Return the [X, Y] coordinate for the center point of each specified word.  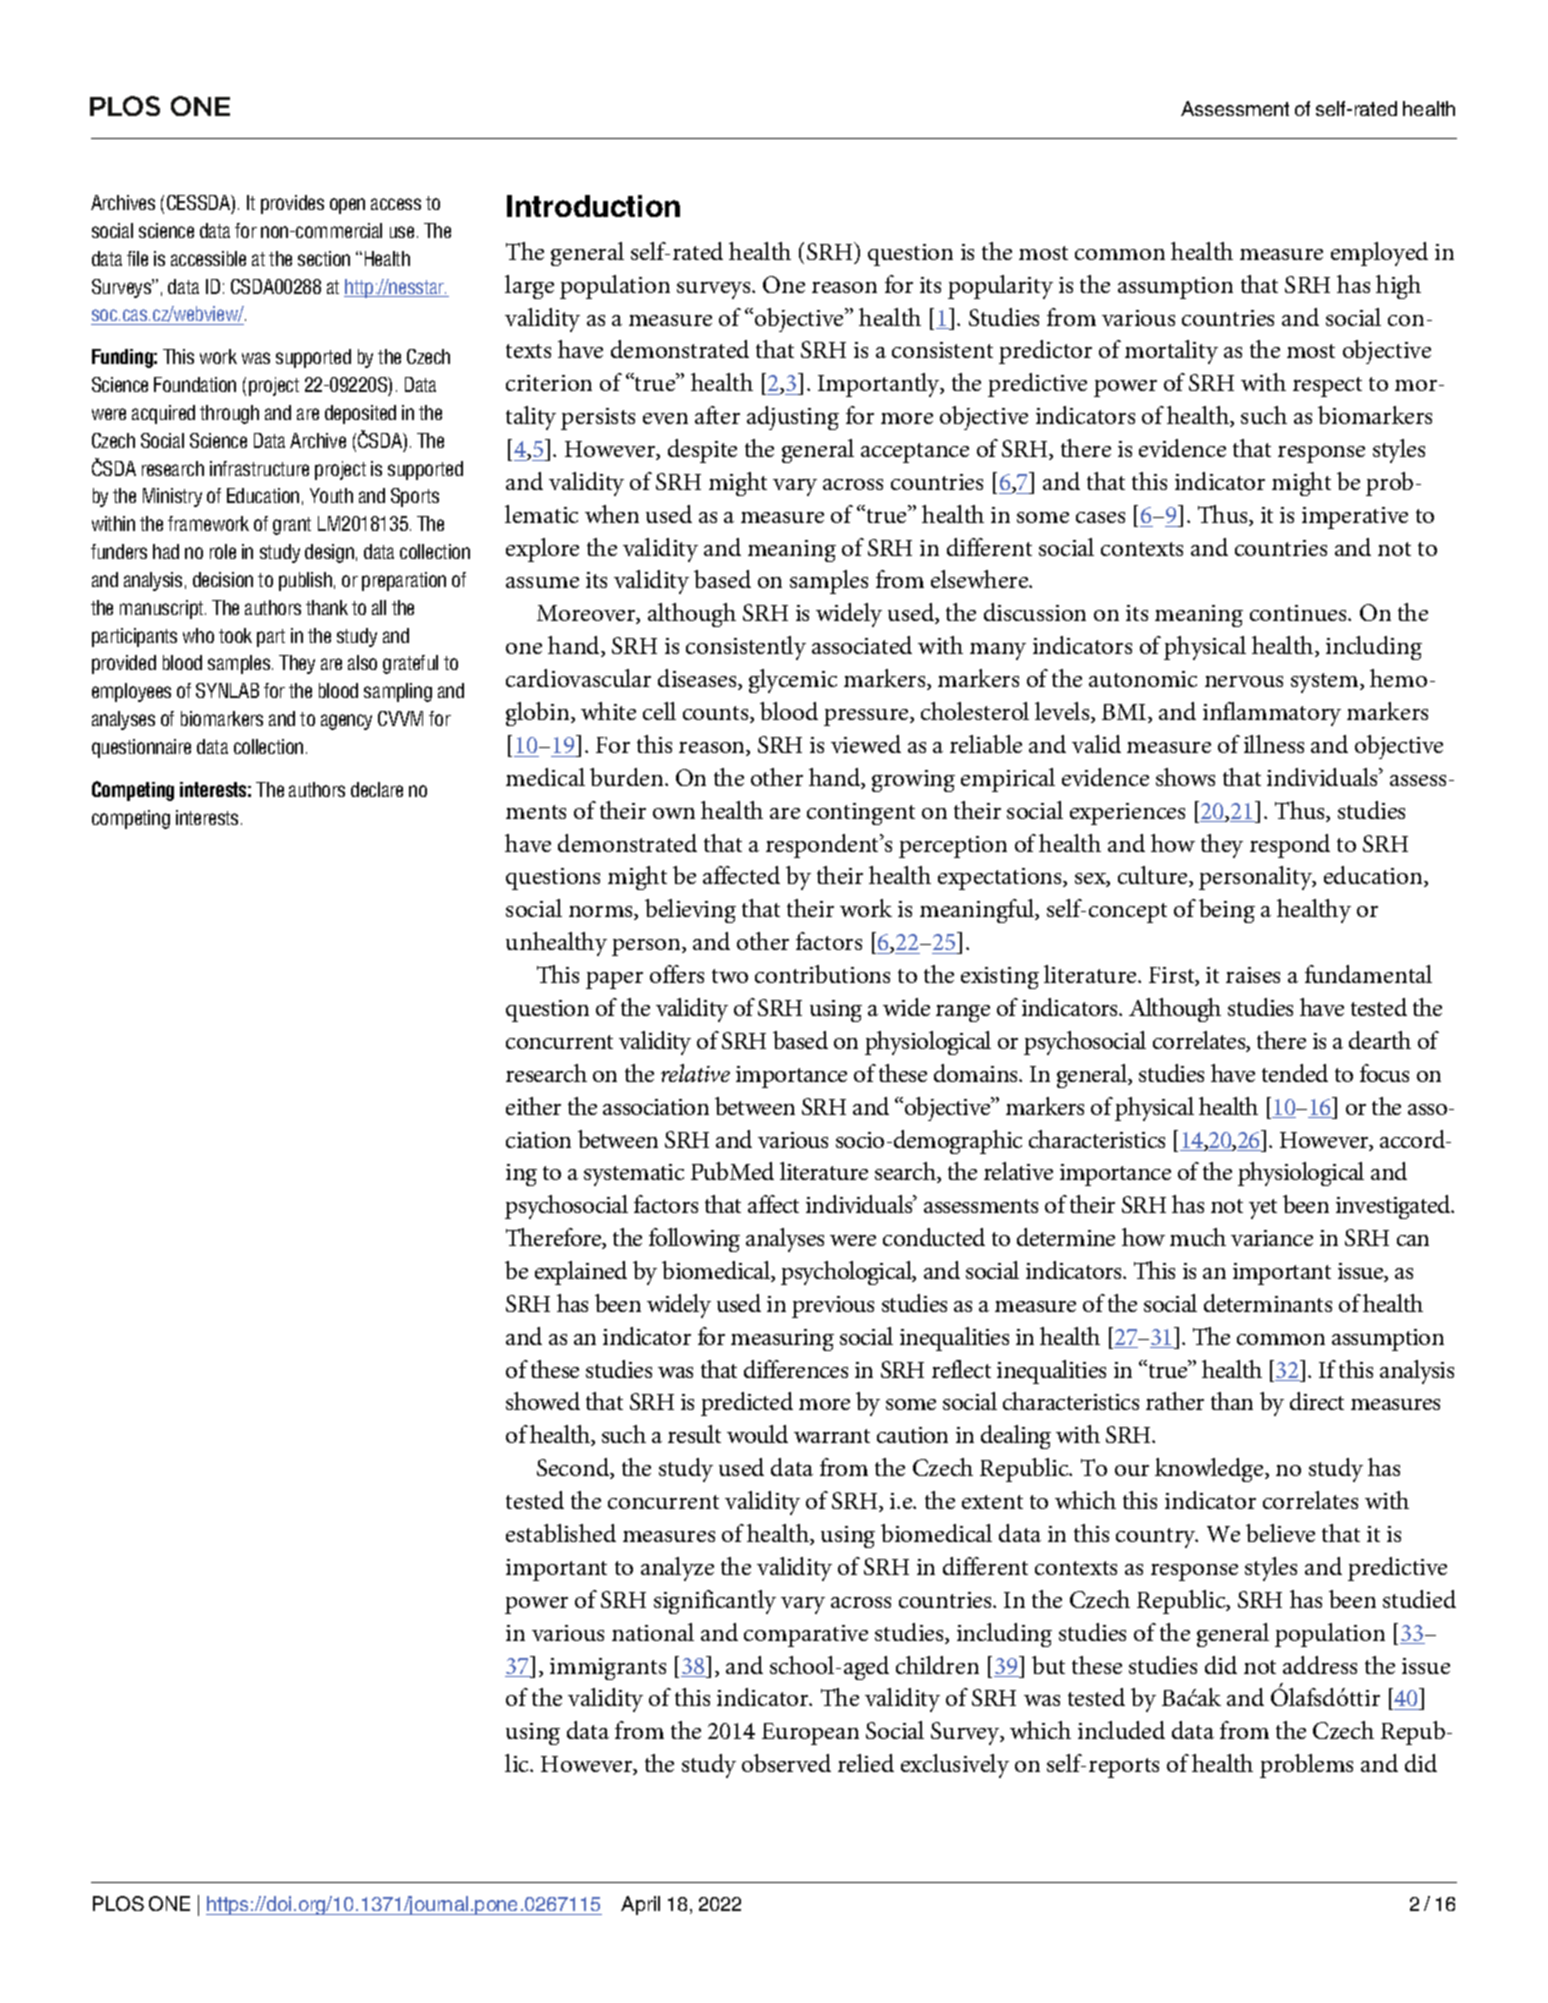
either [533, 1106]
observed [786, 1763]
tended [1295, 1073]
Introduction [593, 206]
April [640, 1905]
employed [1379, 254]
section [324, 258]
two [730, 976]
